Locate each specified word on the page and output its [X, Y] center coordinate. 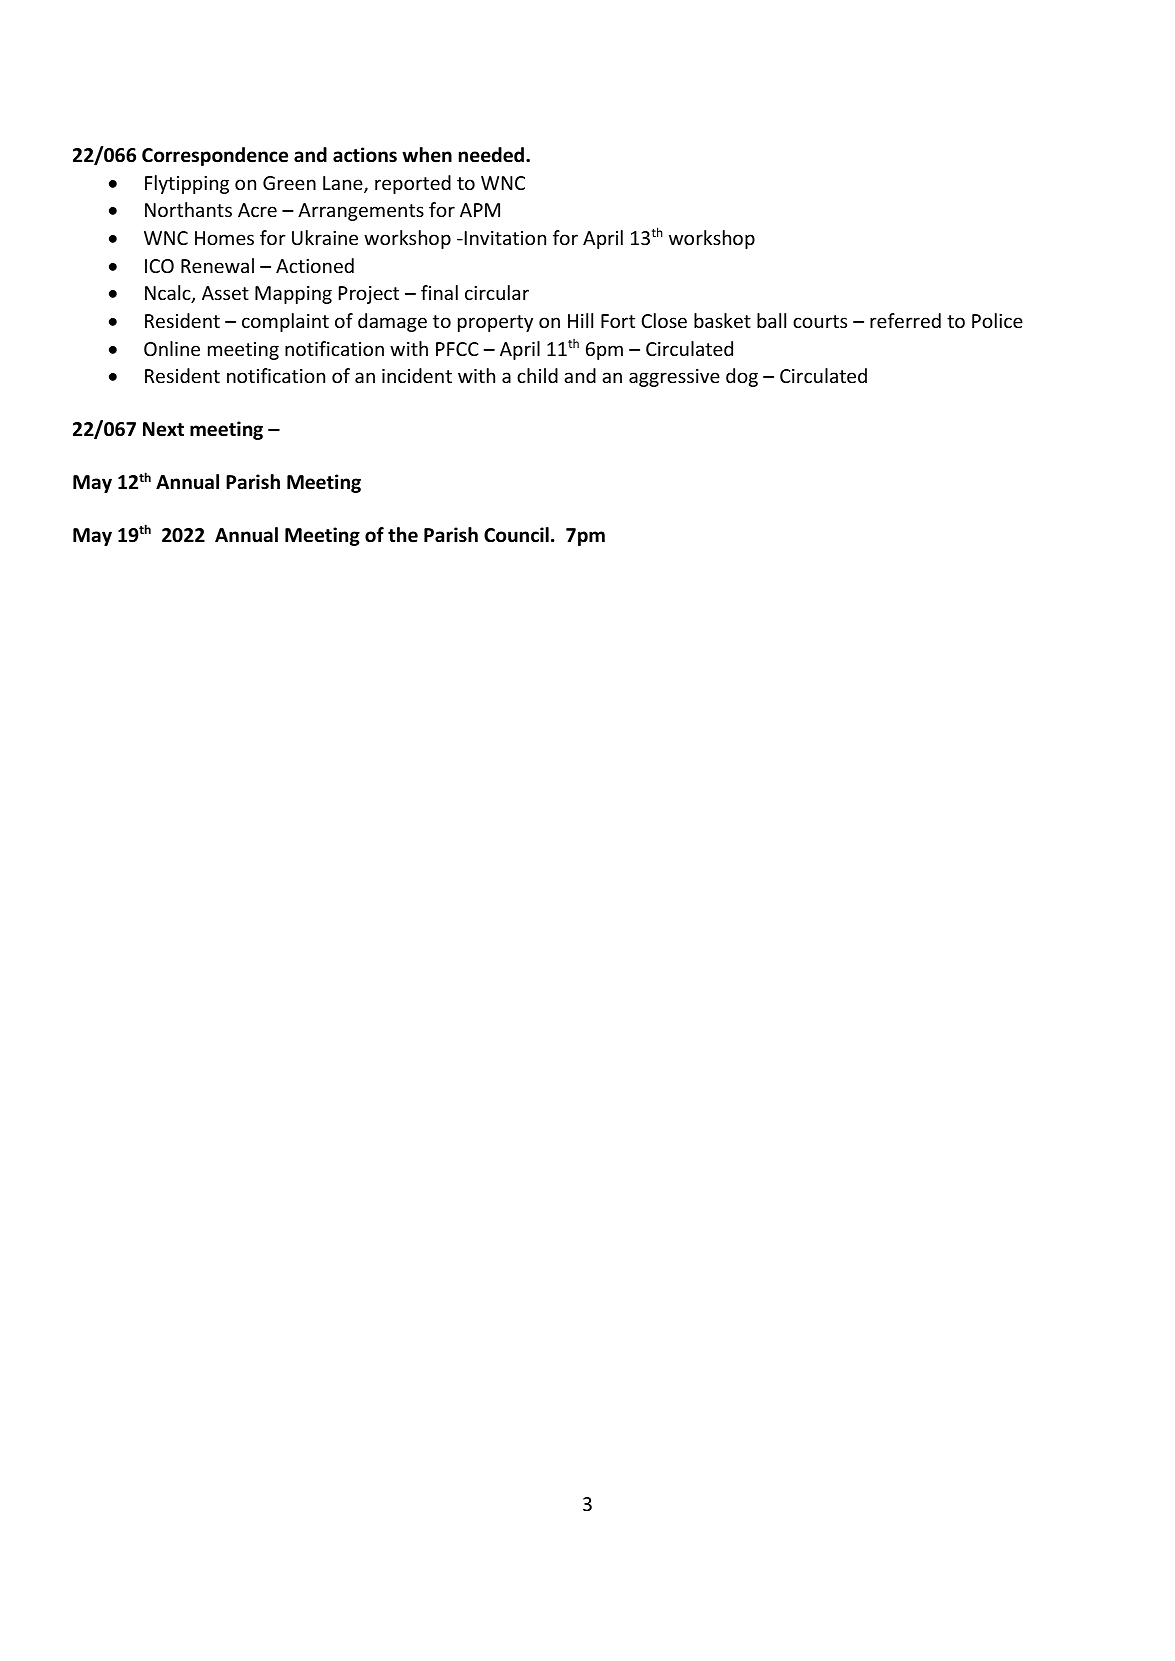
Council [516, 535]
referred [905, 320]
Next [163, 429]
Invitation [504, 238]
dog [742, 377]
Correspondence [215, 156]
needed [493, 155]
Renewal [217, 265]
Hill [580, 320]
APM [480, 210]
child [537, 375]
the [403, 535]
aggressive [674, 378]
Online [172, 348]
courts [820, 321]
